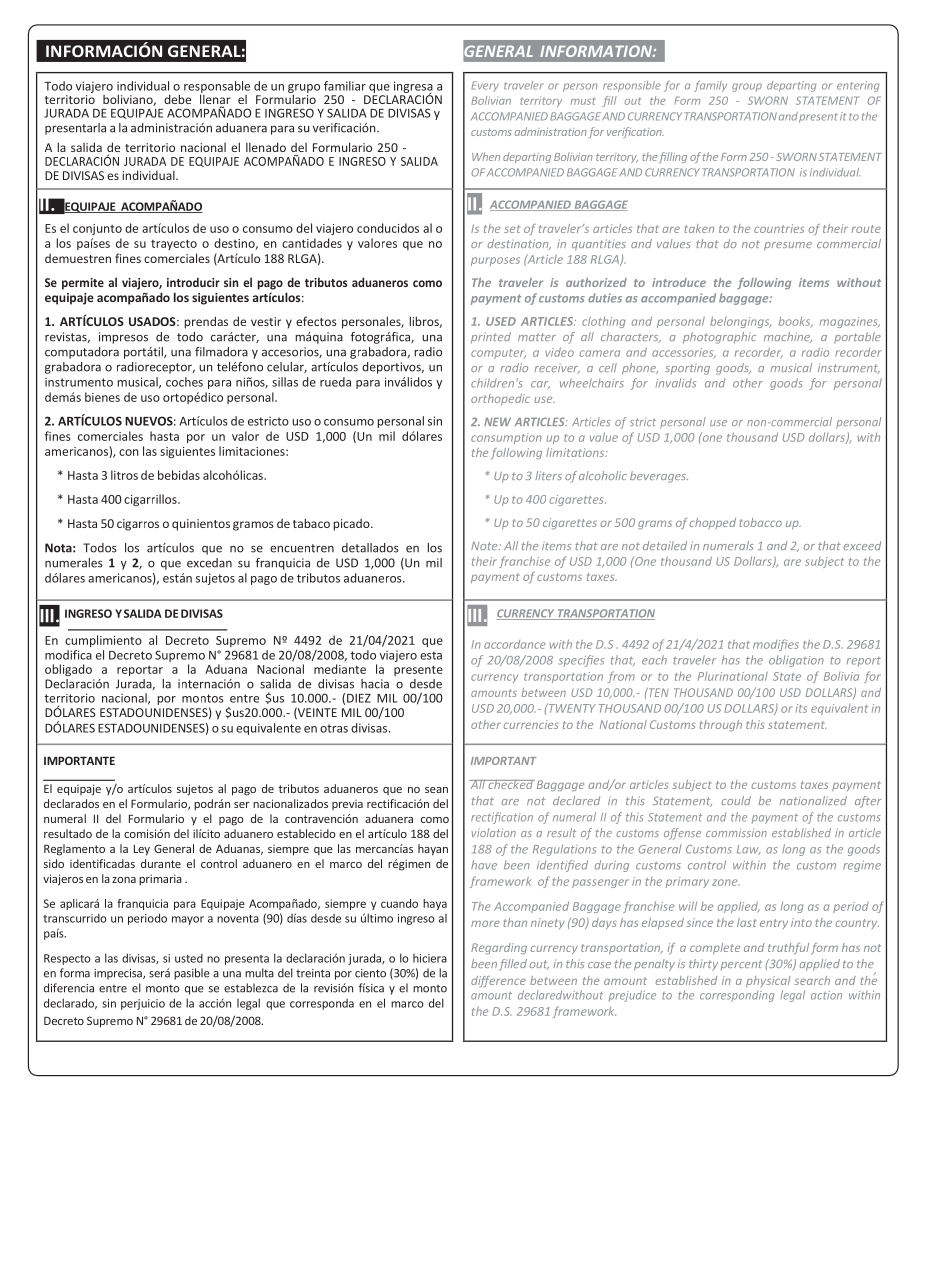 The width and height of the image is (927, 1288). What do you see at coordinates (485, 86) in the image?
I see `Every` at bounding box center [485, 86].
